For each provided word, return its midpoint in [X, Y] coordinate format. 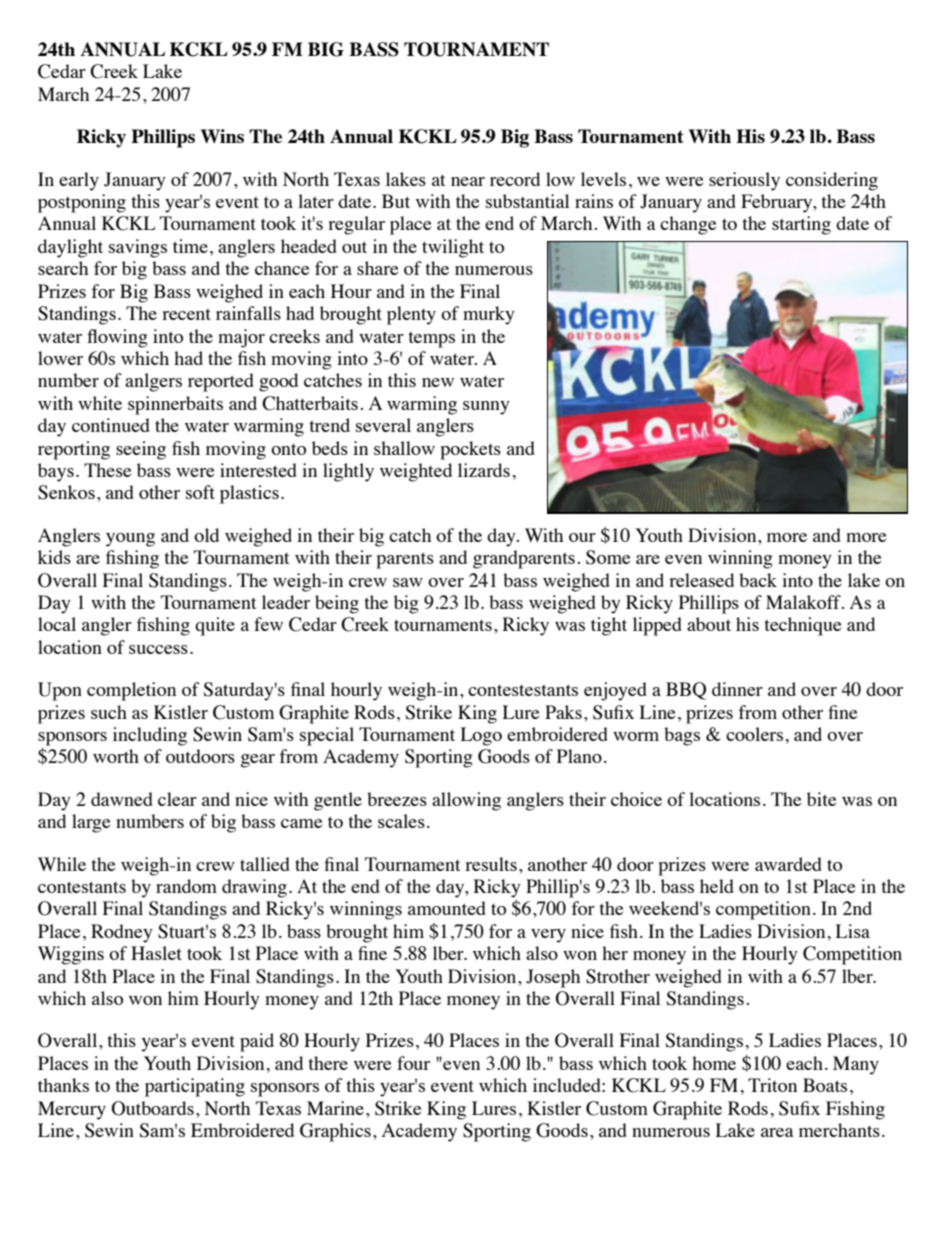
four [413, 1063]
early [79, 181]
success [158, 649]
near [468, 181]
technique [802, 626]
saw [408, 582]
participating [195, 1087]
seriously [744, 181]
